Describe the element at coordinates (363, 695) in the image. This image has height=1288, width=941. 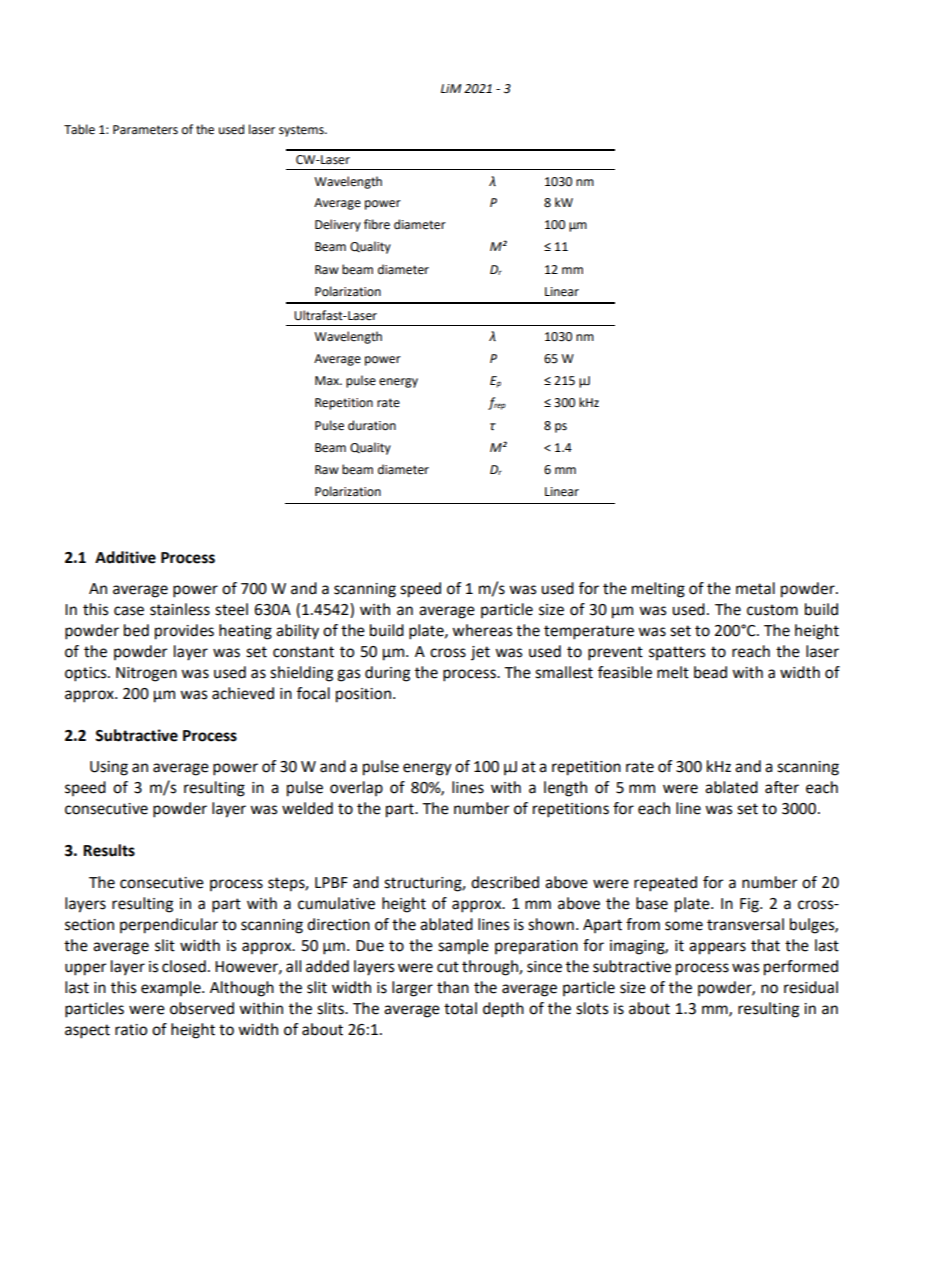
I see `position` at that location.
